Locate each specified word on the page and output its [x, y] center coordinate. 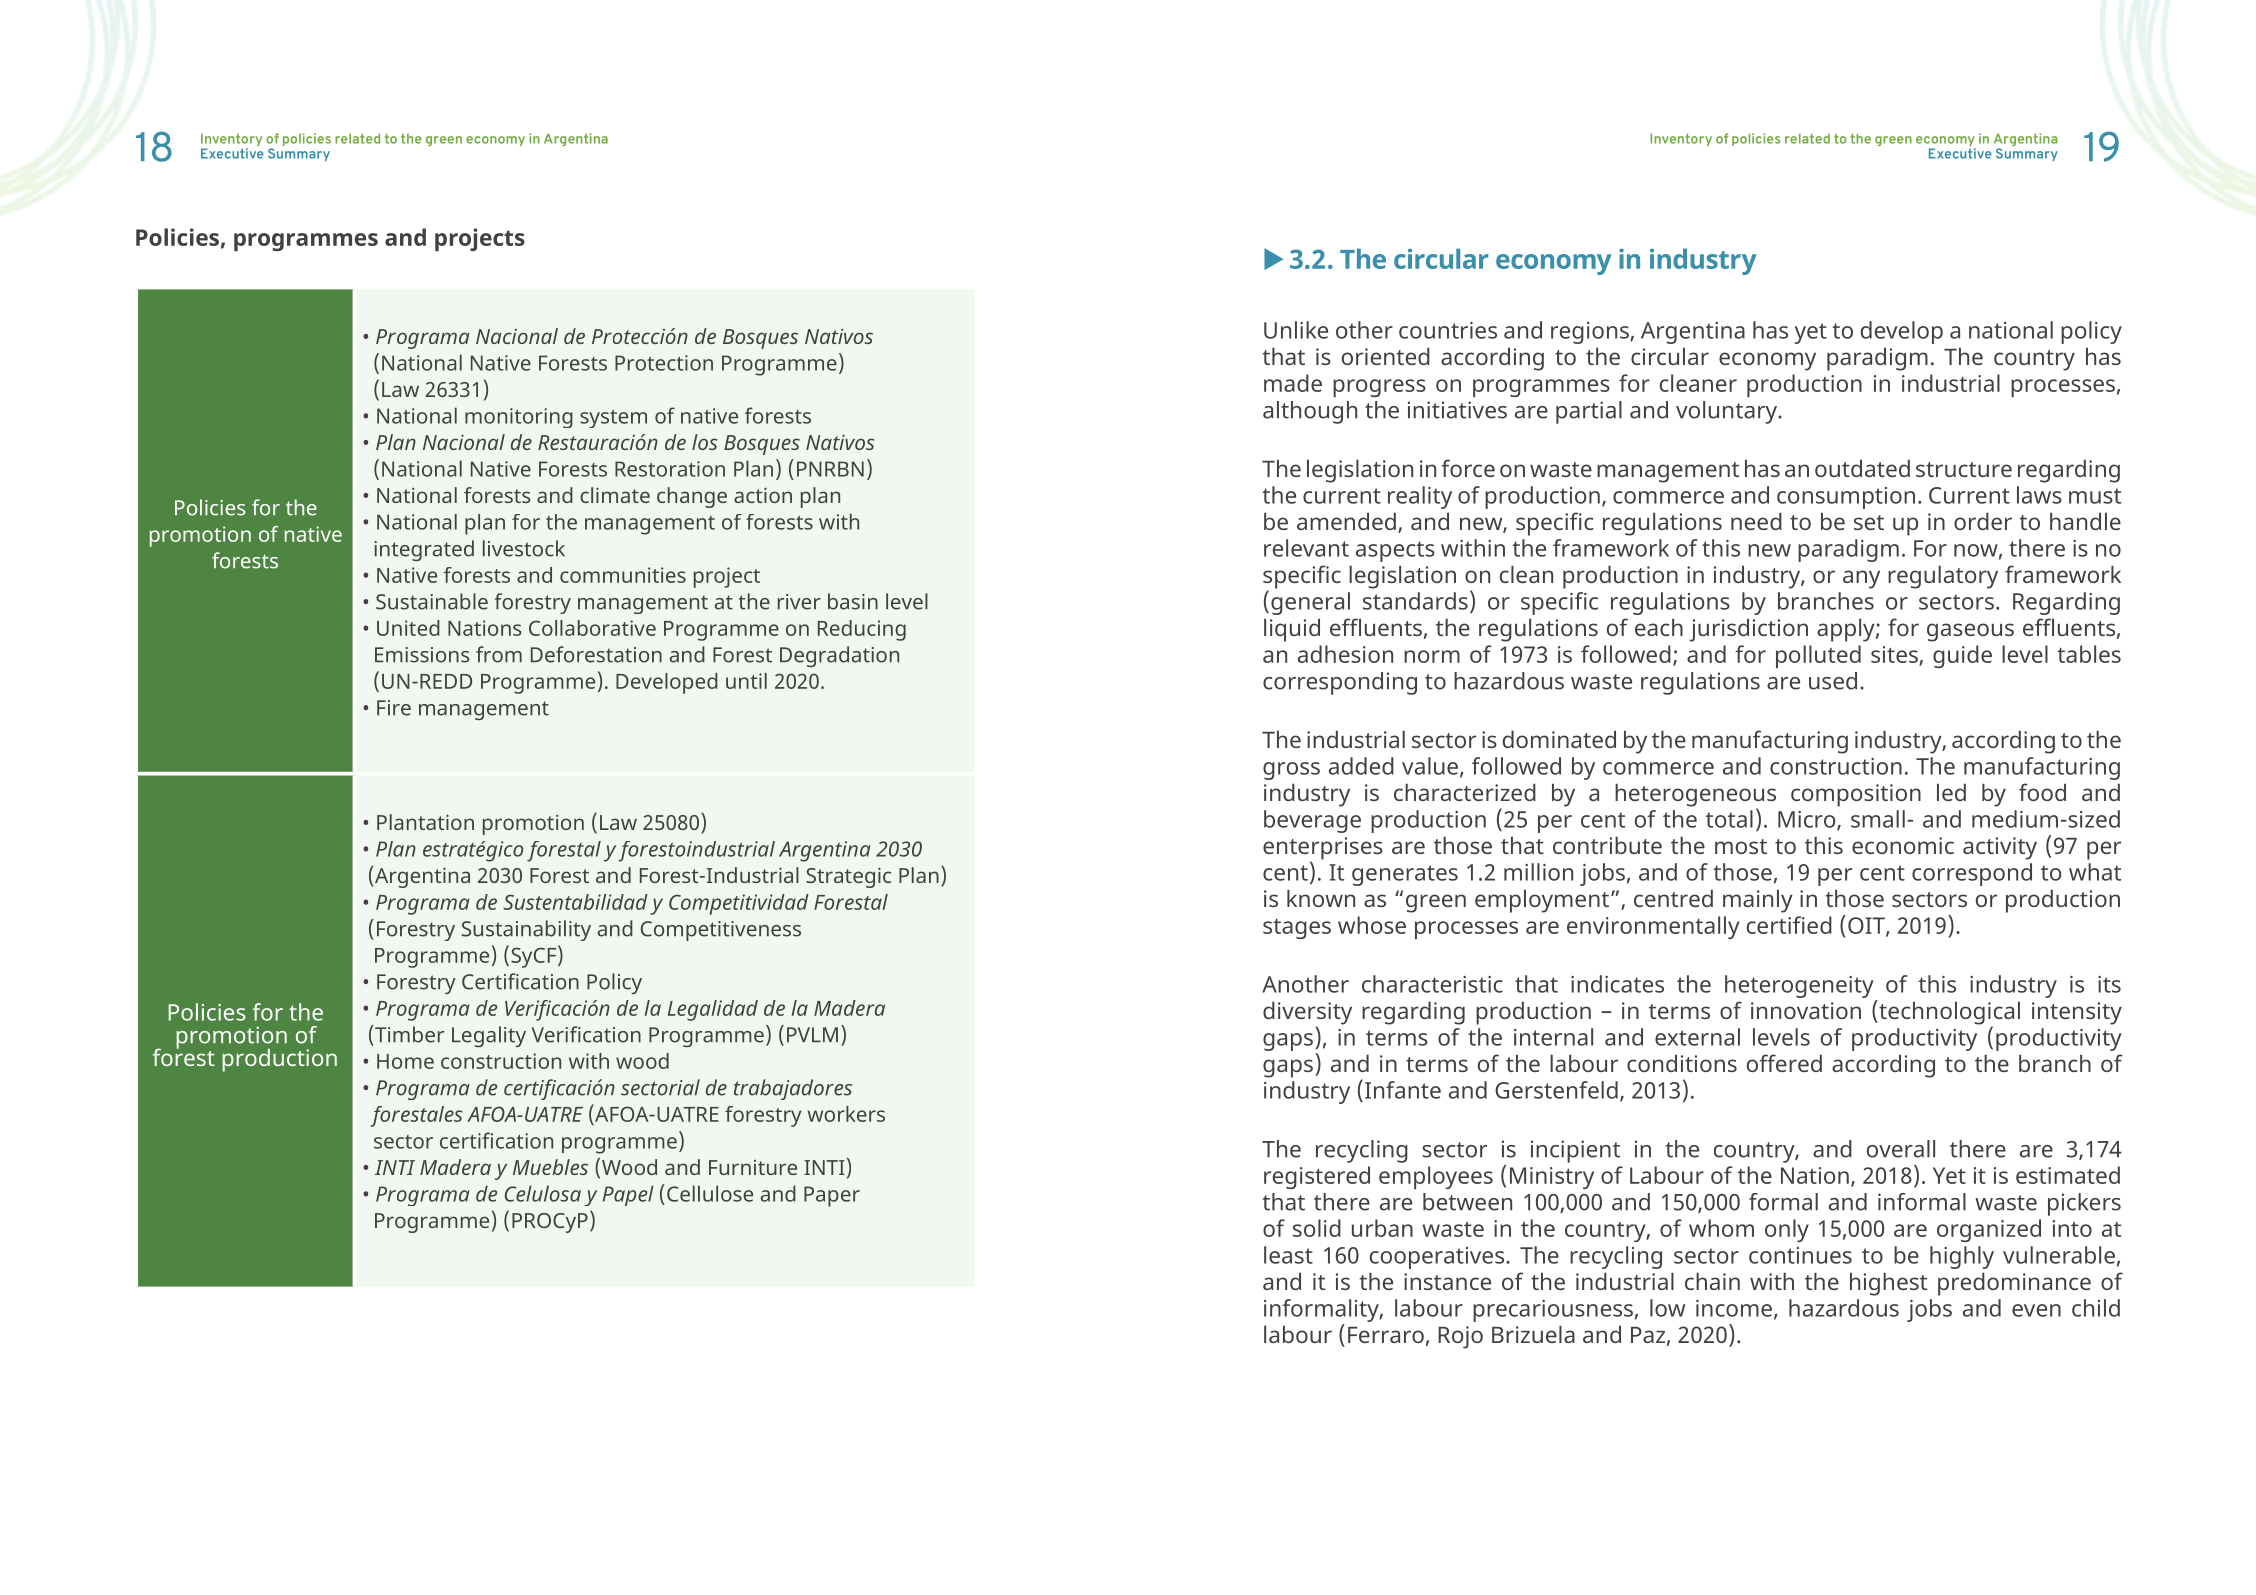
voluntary [1728, 412]
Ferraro [1386, 1335]
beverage [1312, 821]
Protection [664, 363]
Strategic [848, 877]
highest [1888, 1284]
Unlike [1296, 330]
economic [1903, 845]
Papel [628, 1195]
